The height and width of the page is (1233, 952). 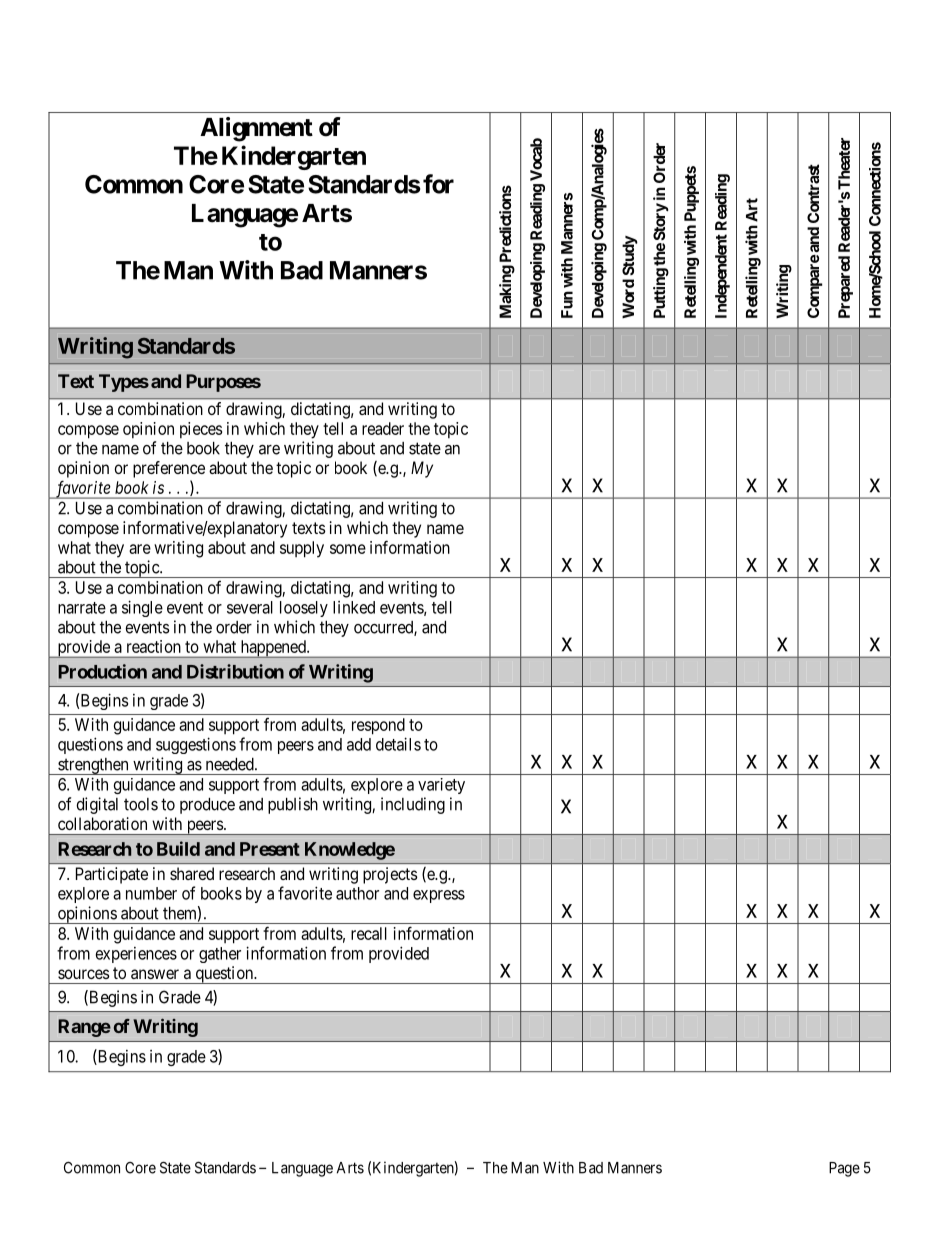 I want to click on details, so click(x=398, y=744).
